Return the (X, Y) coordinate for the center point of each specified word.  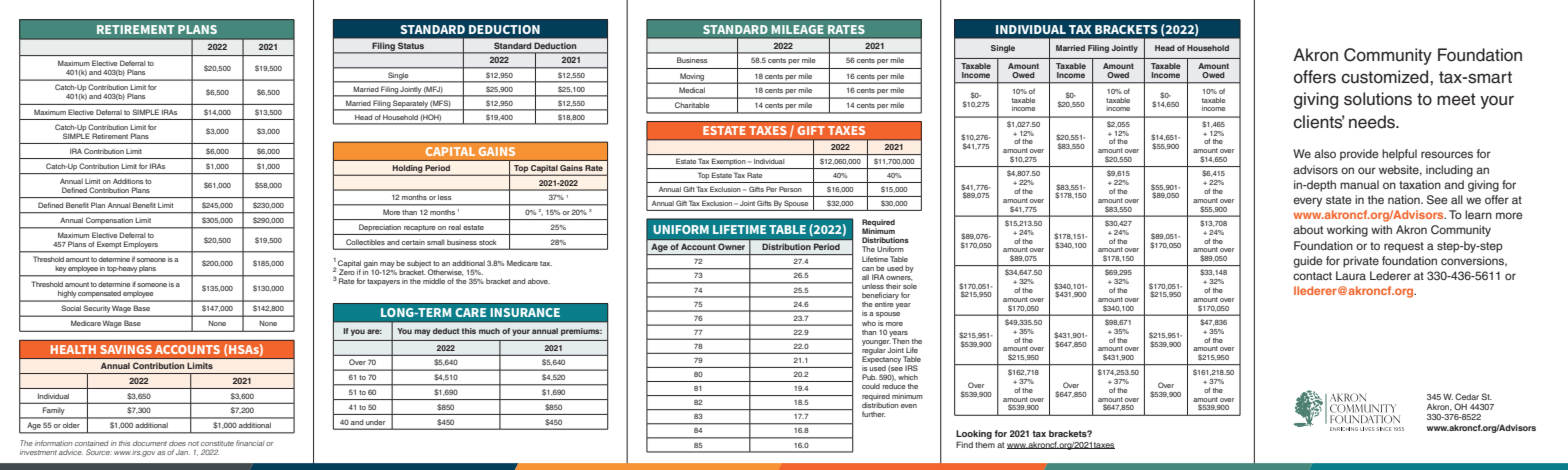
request (1404, 247)
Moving (692, 78)
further (873, 414)
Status (411, 46)
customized (1386, 77)
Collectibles (365, 242)
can (868, 269)
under (375, 422)
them (985, 445)
